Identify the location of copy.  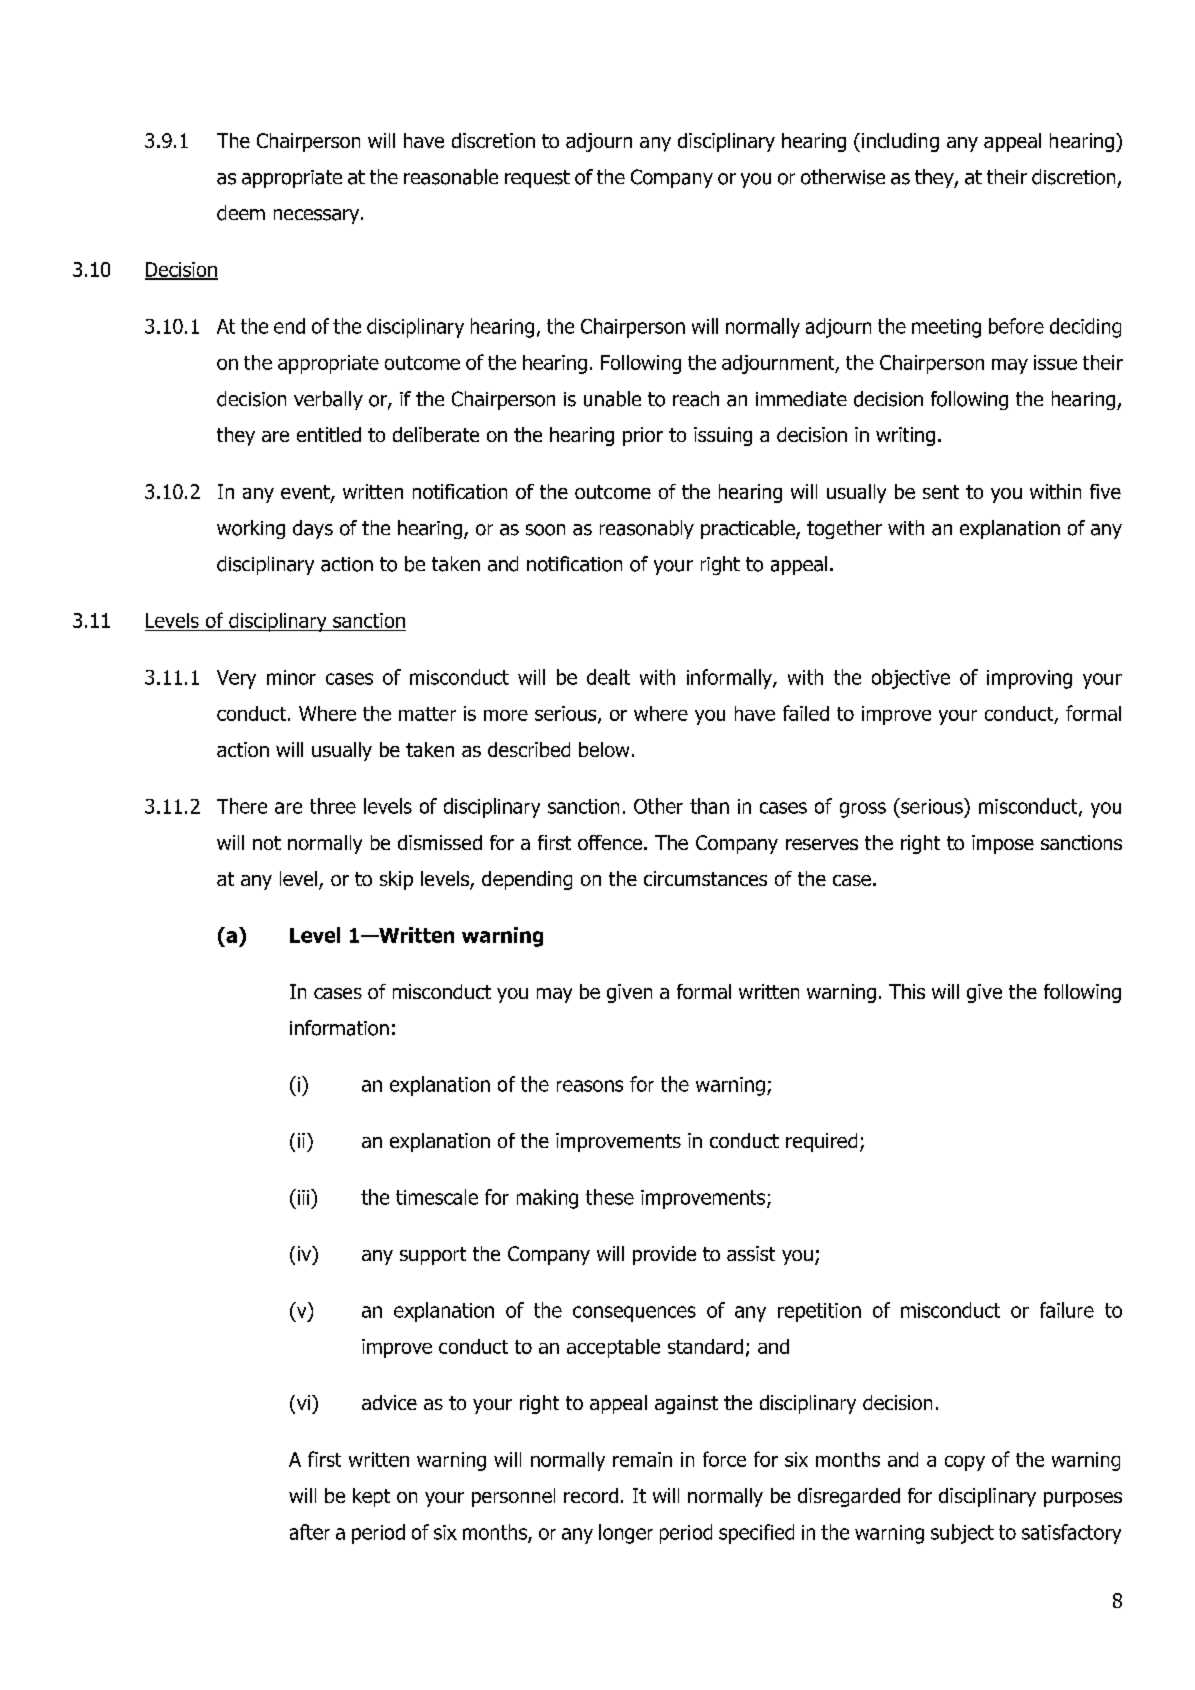
(965, 1463).
